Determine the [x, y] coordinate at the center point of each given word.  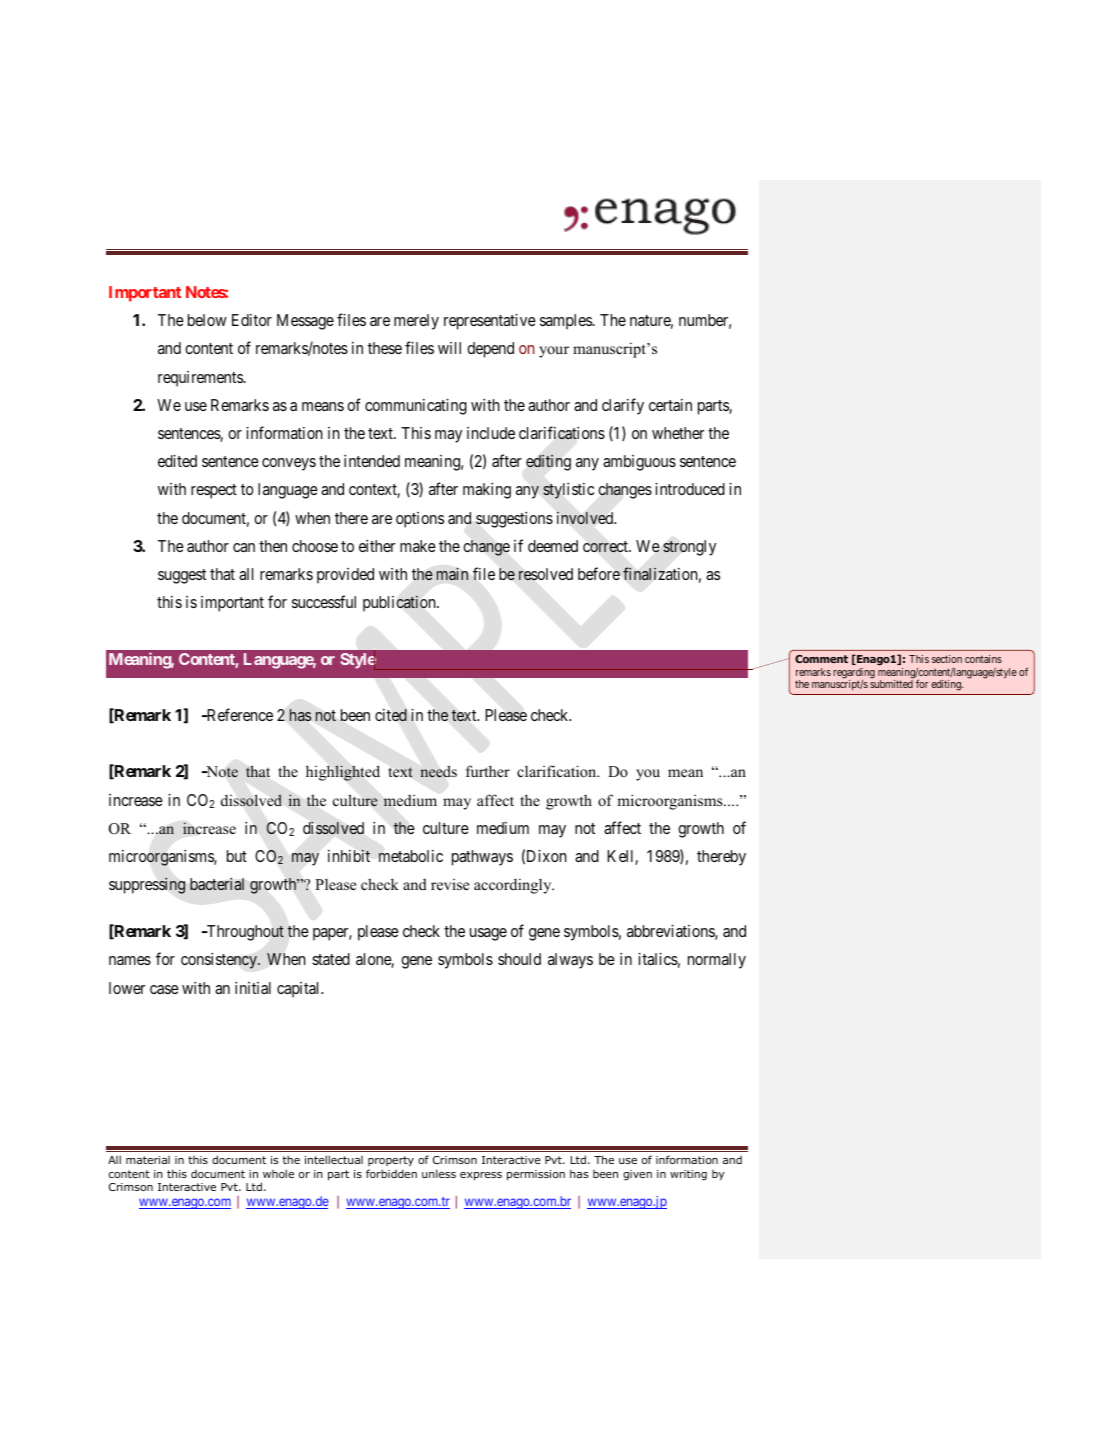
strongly [689, 548]
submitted [891, 684]
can [244, 547]
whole [278, 1173]
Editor [252, 320]
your [554, 352]
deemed [553, 546]
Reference [238, 714]
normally [717, 961]
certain [670, 405]
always [570, 961]
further [488, 771]
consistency [220, 961]
